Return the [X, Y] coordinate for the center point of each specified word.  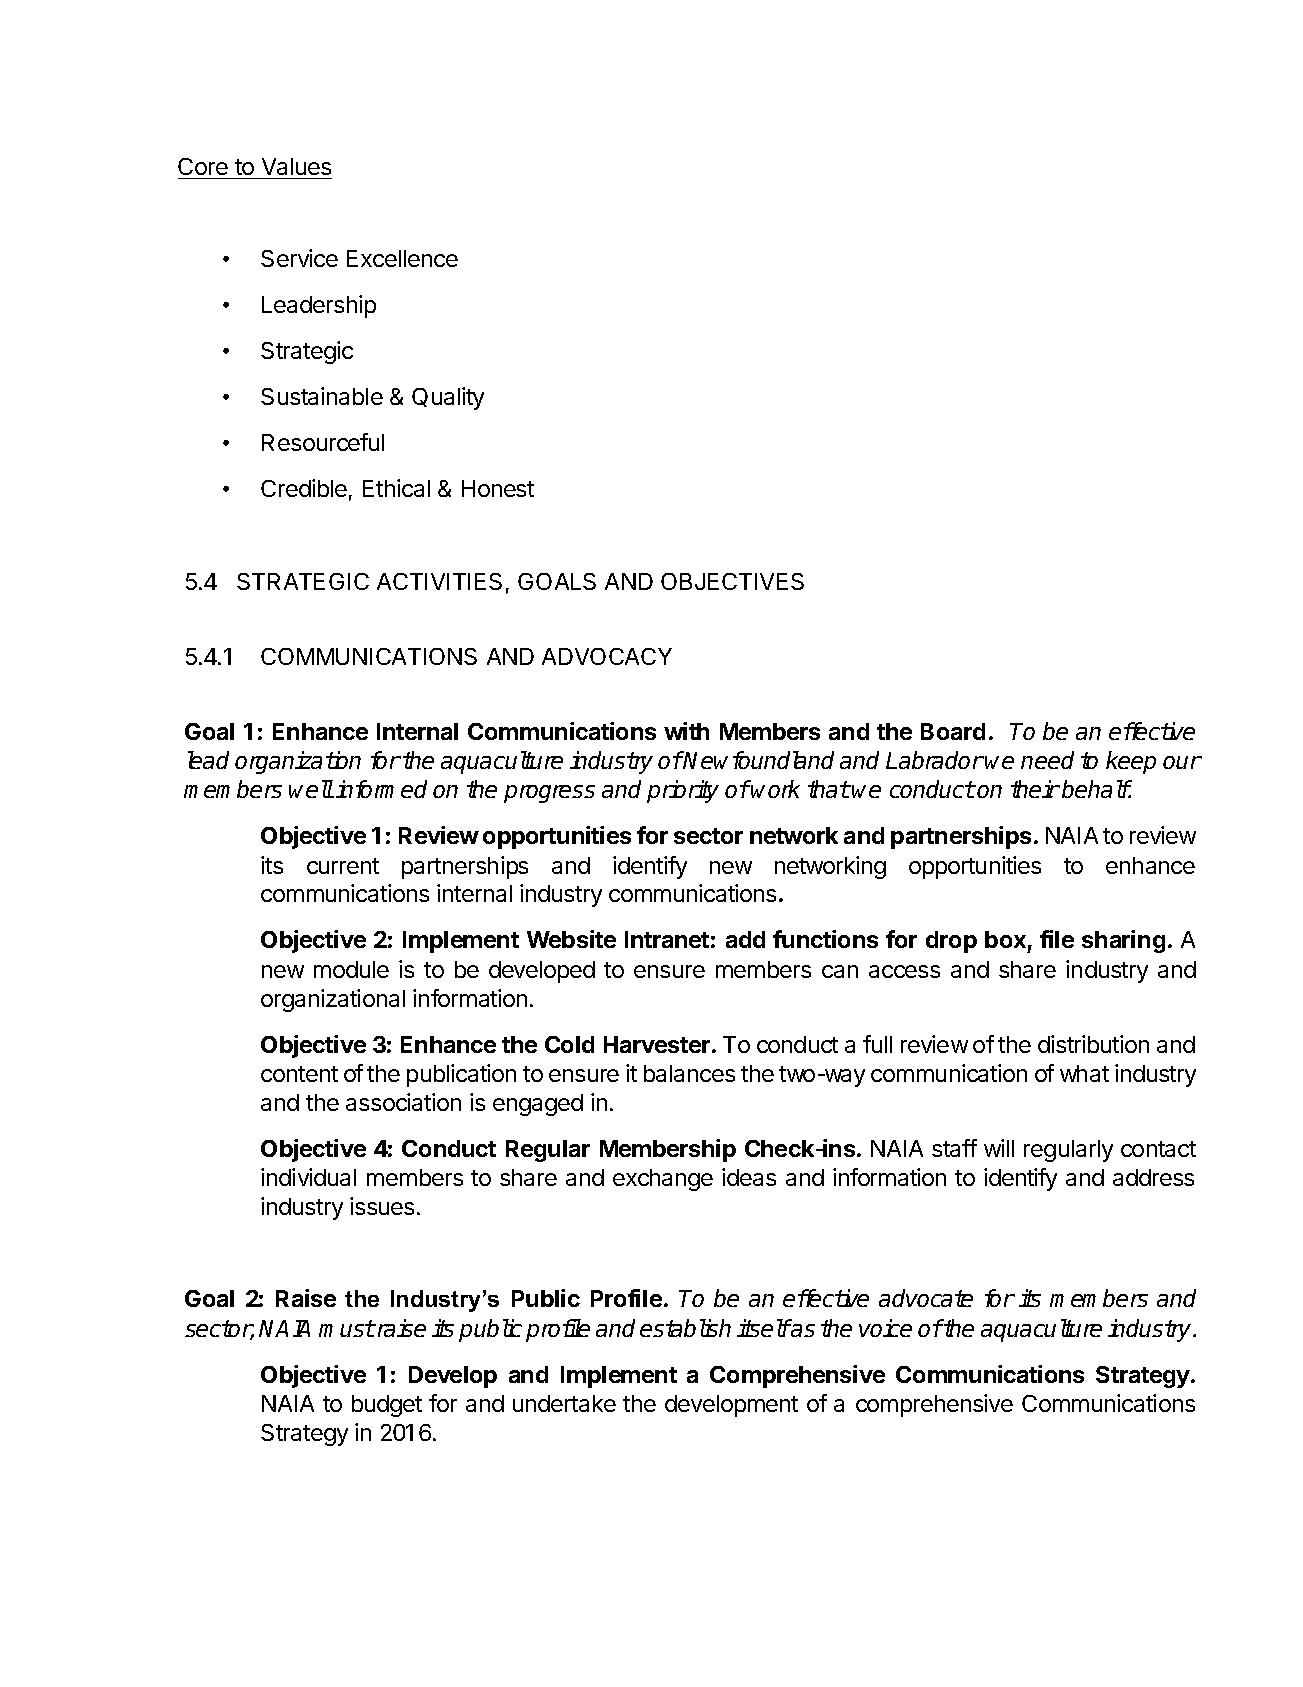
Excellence [402, 258]
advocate [926, 1298]
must [347, 1328]
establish [685, 1328]
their [1035, 789]
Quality [448, 398]
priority [683, 791]
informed [381, 789]
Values [296, 166]
